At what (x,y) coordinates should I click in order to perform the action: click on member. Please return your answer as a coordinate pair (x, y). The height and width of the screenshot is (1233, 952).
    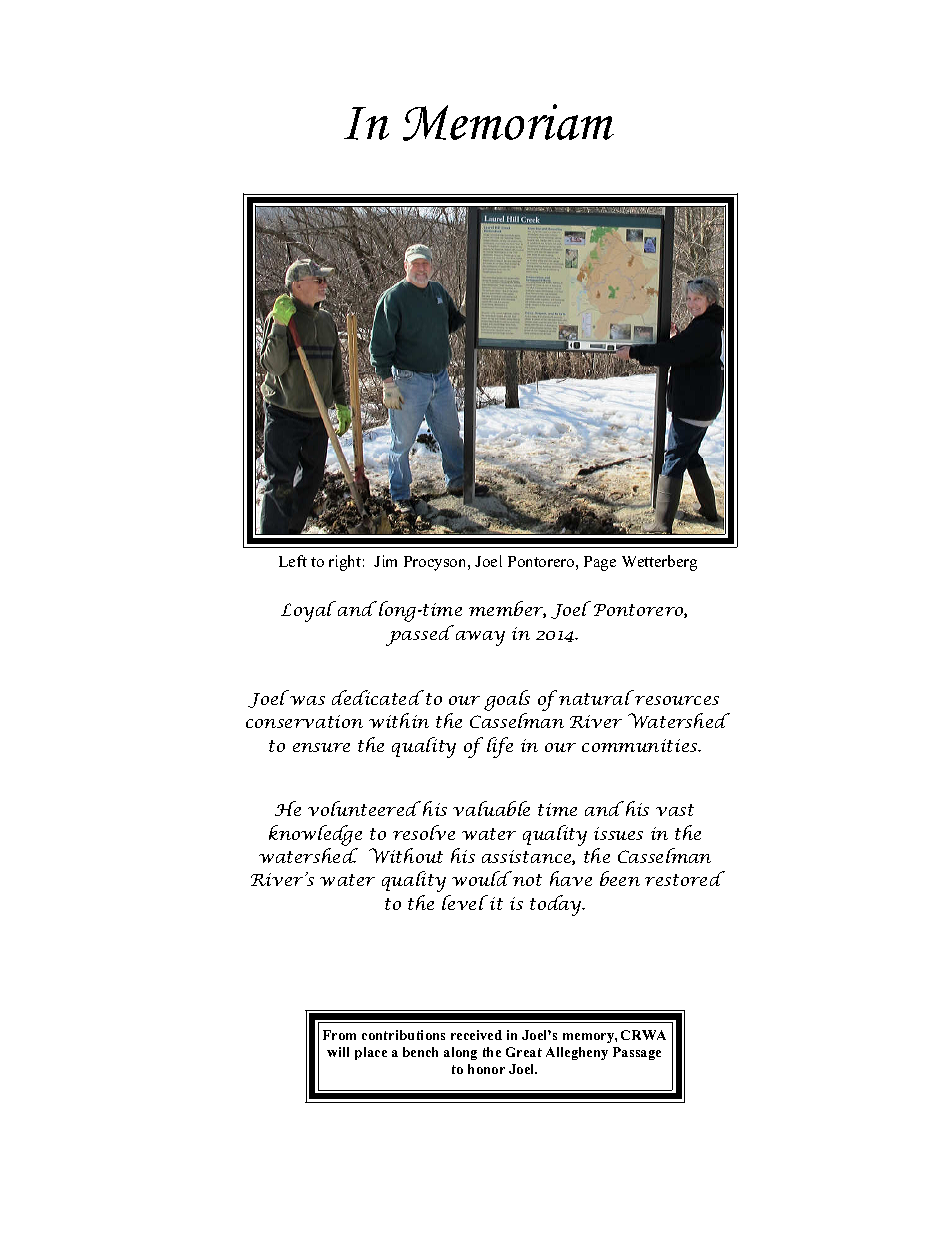
    Looking at the image, I should click on (507, 609).
